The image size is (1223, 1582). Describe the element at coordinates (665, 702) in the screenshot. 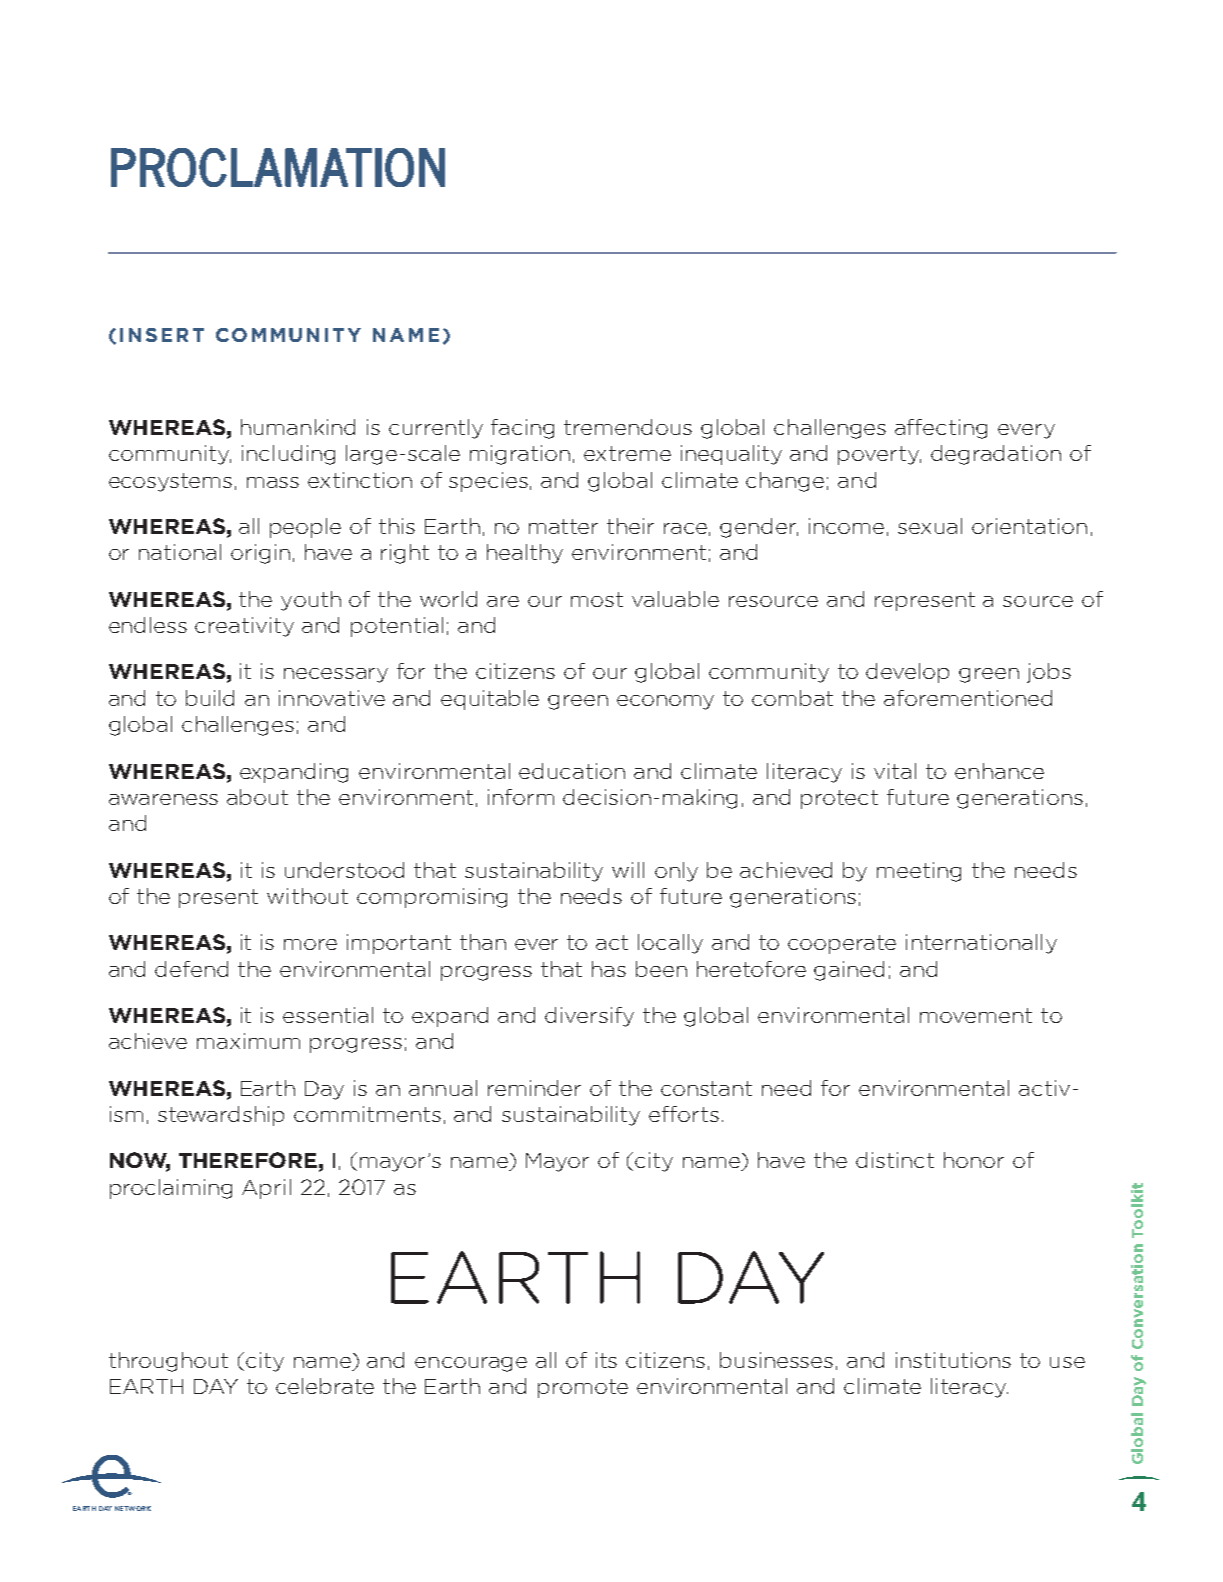

I see `economy` at that location.
